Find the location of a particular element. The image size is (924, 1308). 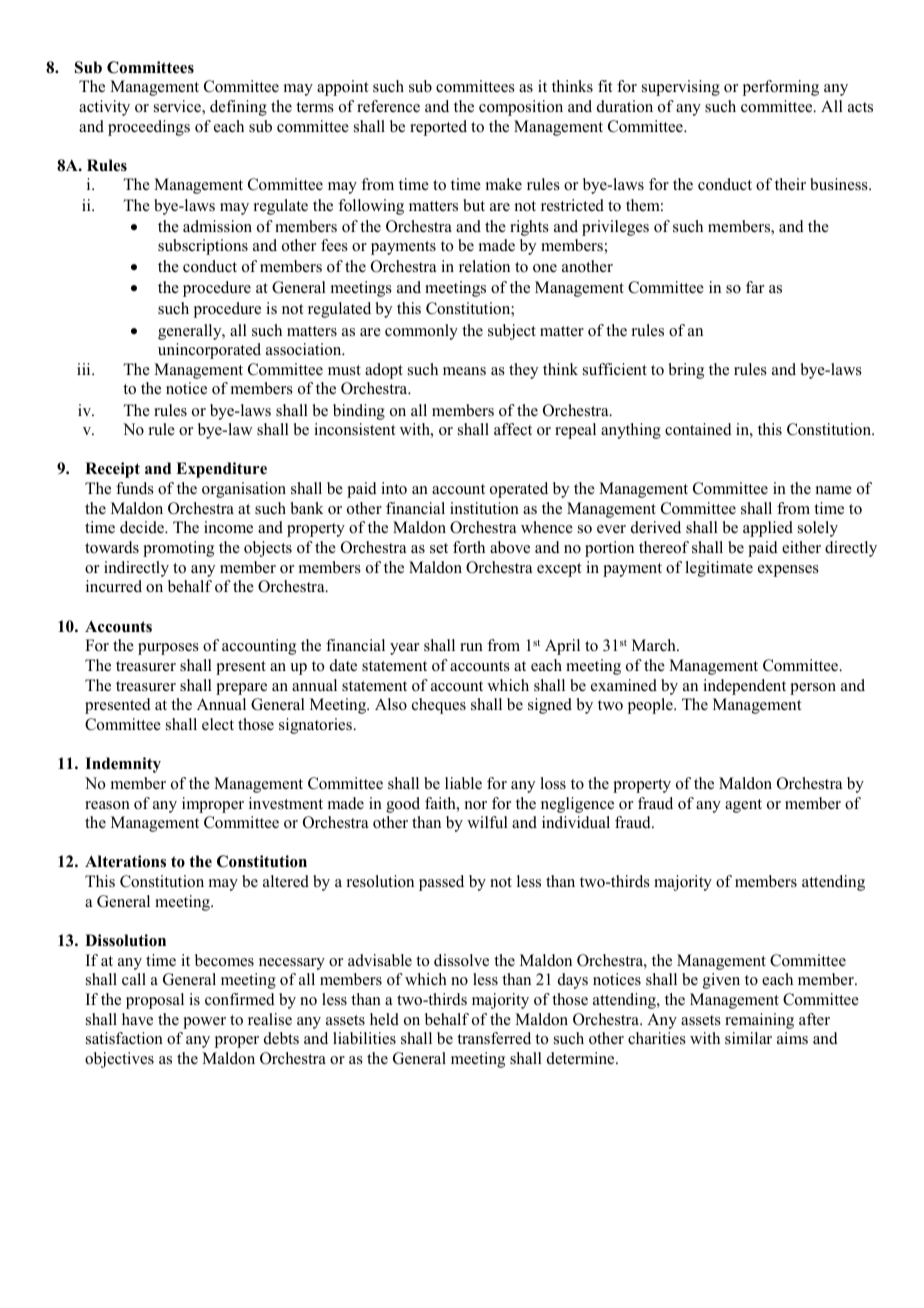

Expenditure is located at coordinates (221, 470).
